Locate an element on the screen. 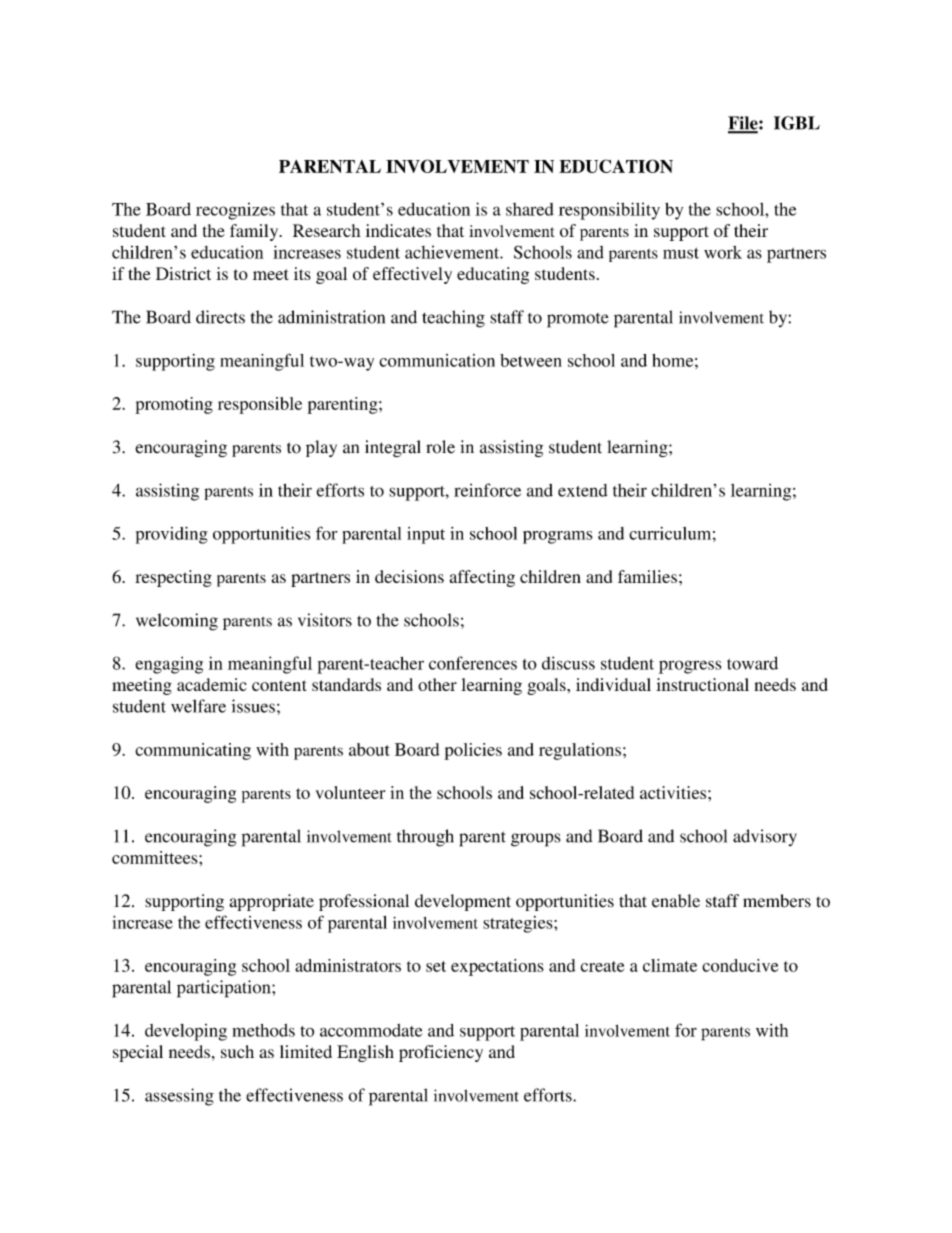  conferences is located at coordinates (473, 663).
